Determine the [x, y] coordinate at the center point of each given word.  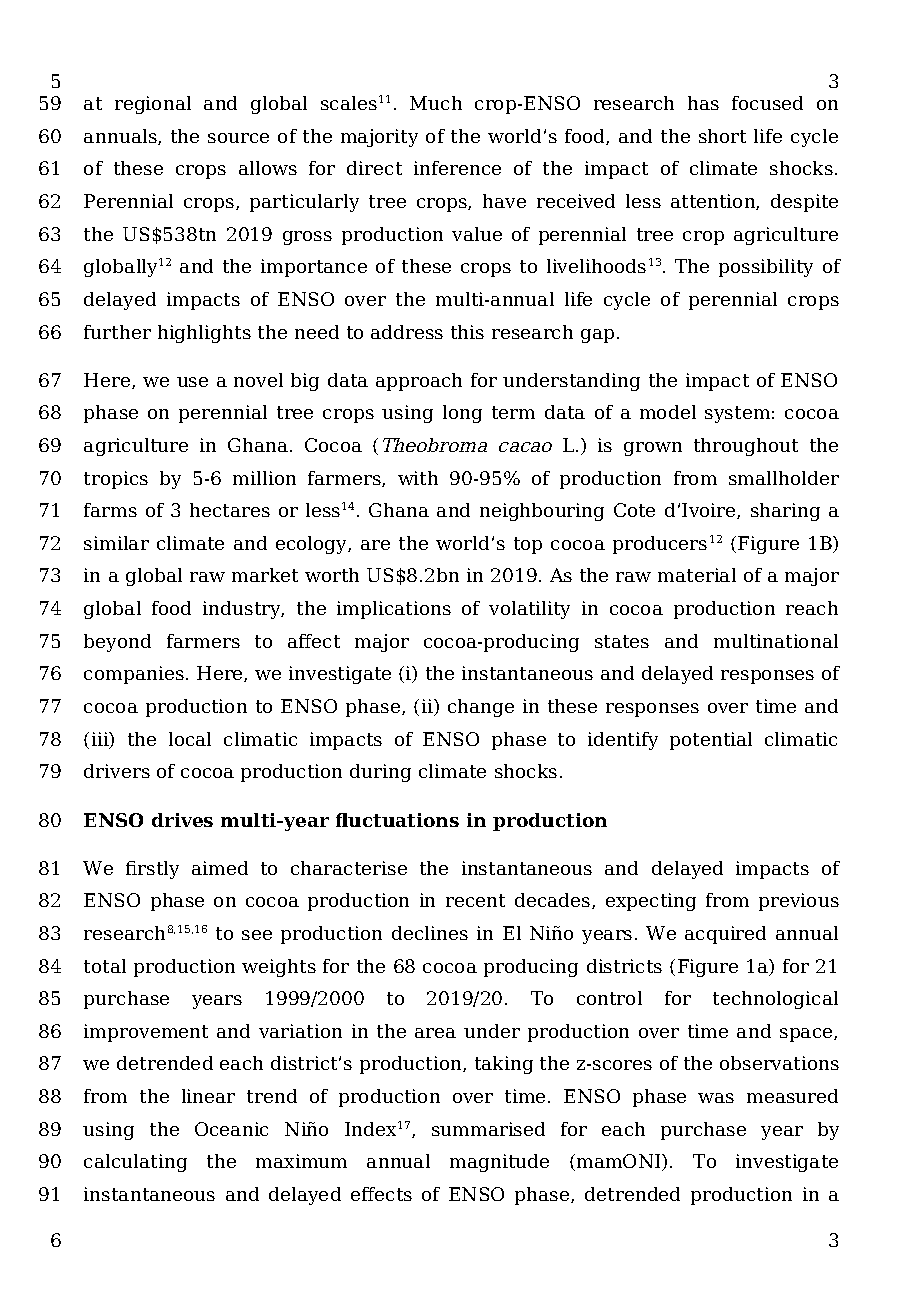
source [238, 138]
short [722, 136]
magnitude [499, 1163]
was [716, 1098]
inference [457, 168]
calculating [135, 1163]
